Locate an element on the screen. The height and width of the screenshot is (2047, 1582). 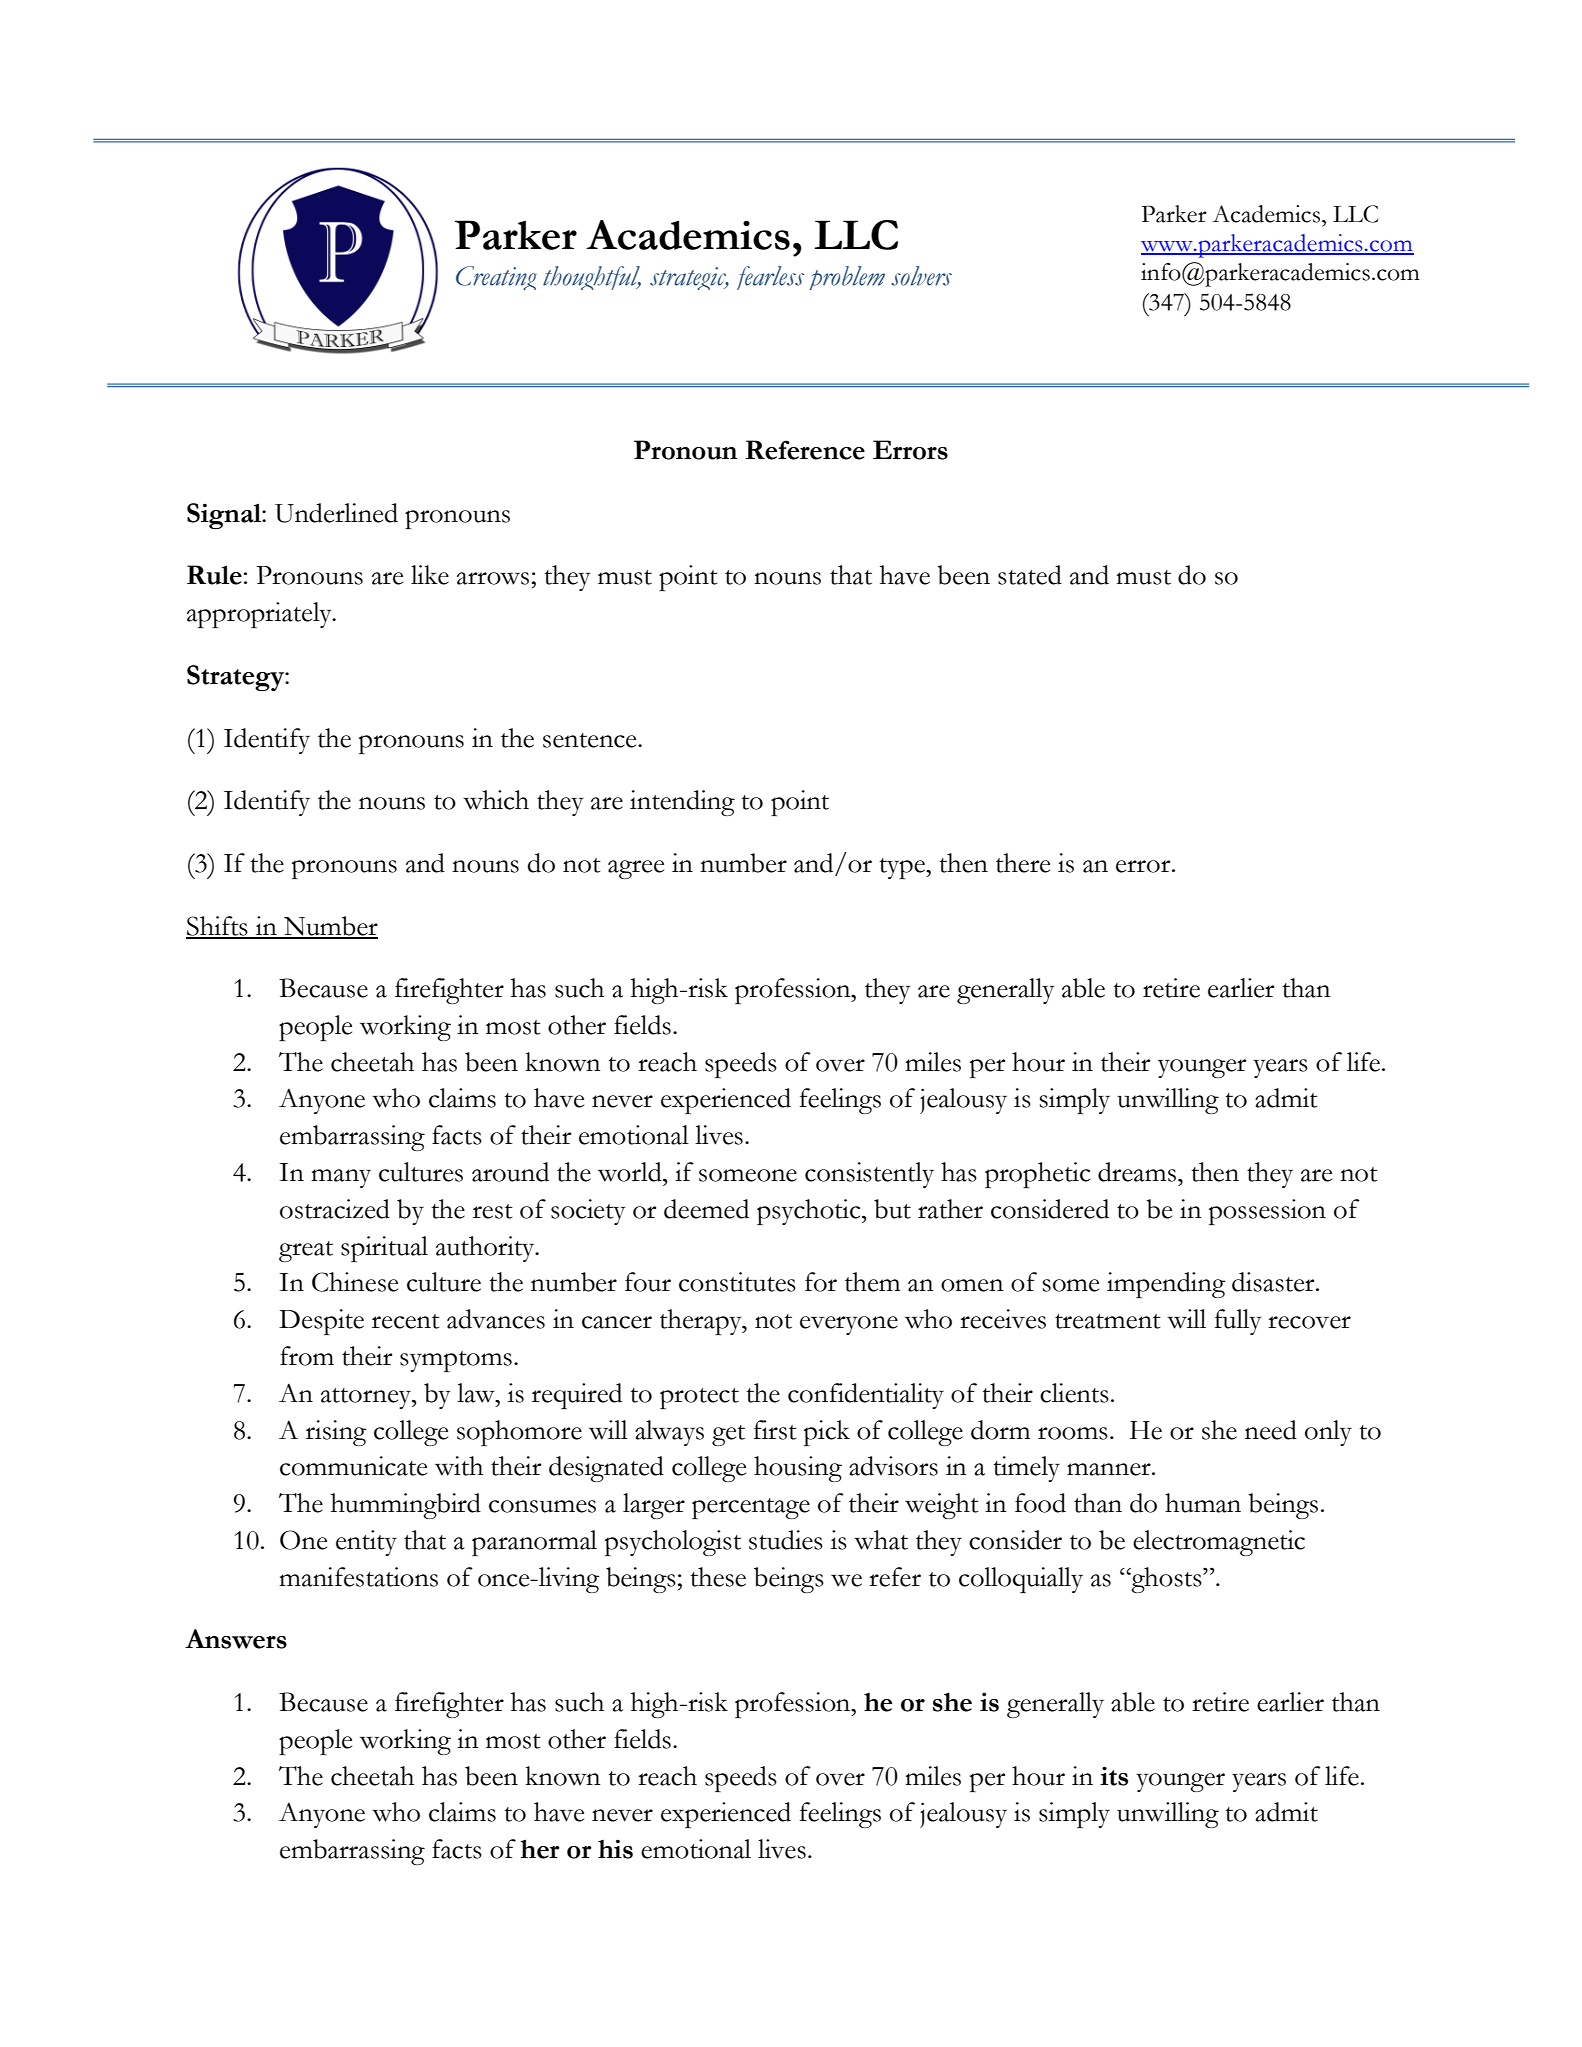
appropriately is located at coordinates (260, 615).
